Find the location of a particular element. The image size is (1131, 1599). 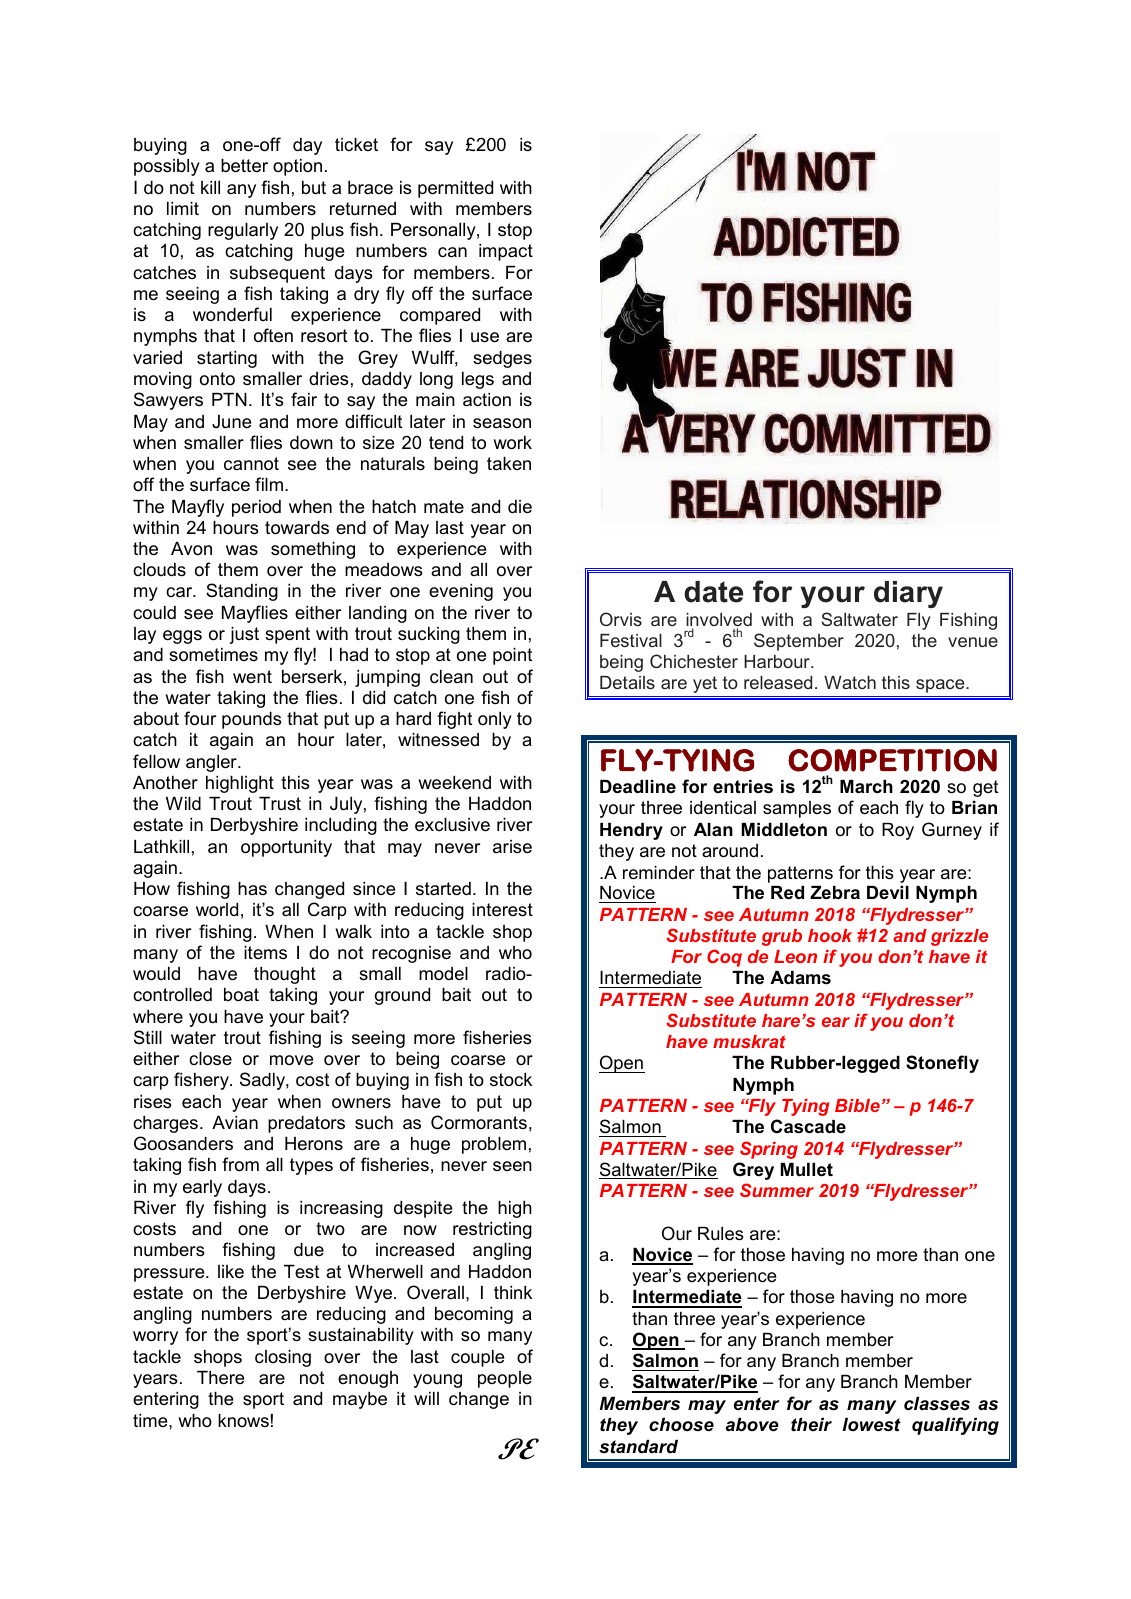

Deadline is located at coordinates (638, 787).
